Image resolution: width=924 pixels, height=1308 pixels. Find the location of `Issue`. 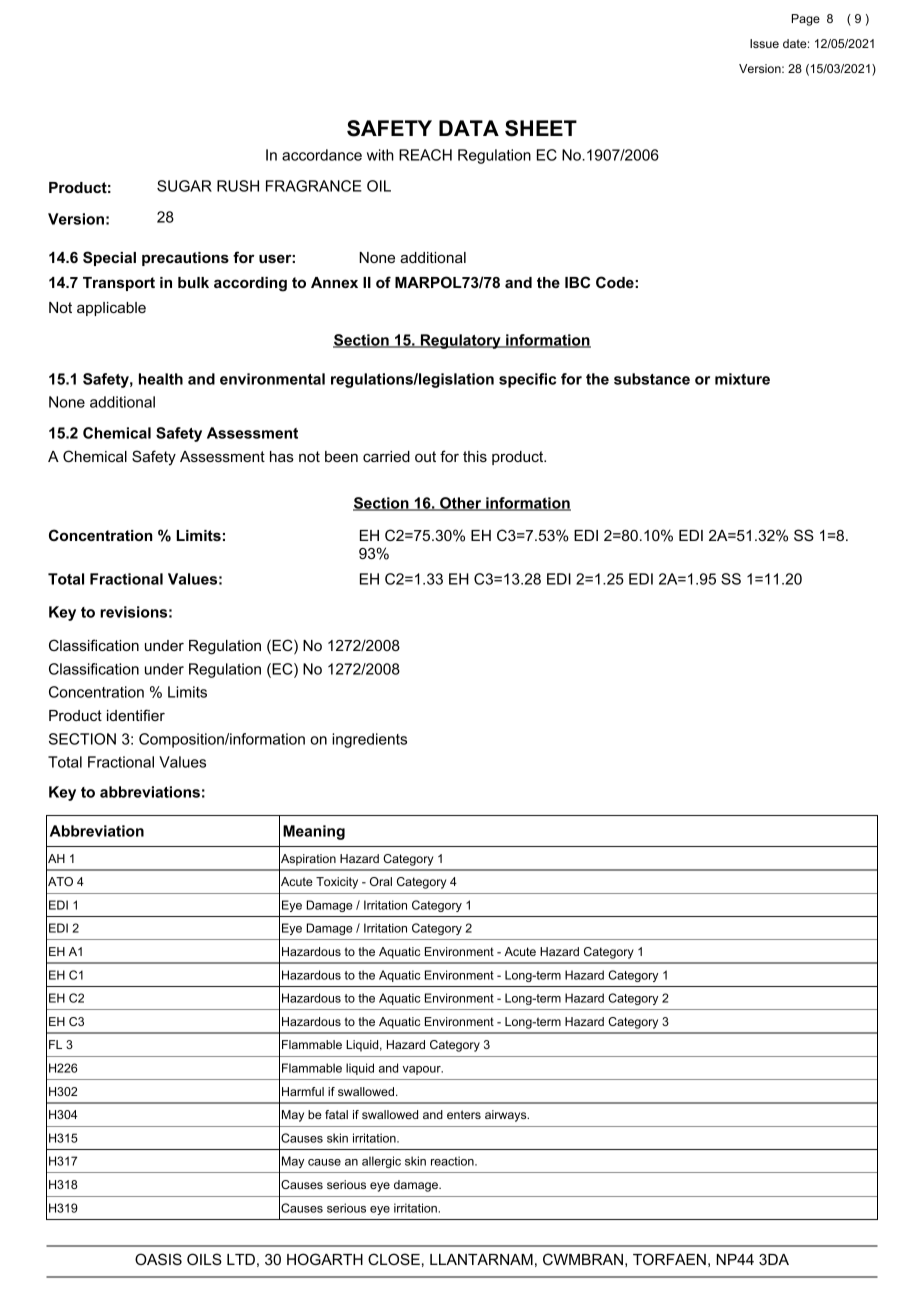

Issue is located at coordinates (764, 43).
